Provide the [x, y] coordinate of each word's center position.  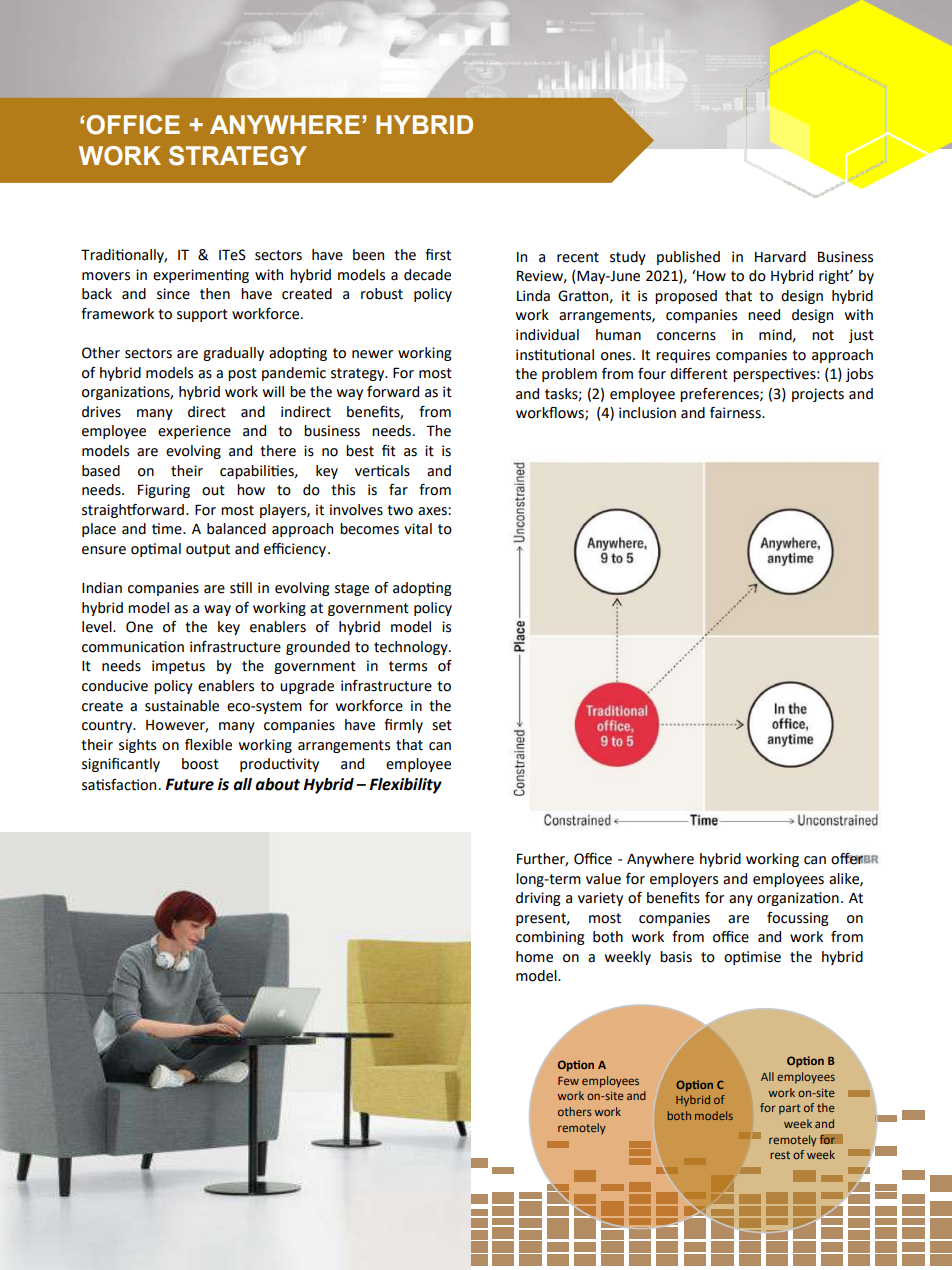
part [790, 1109]
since [173, 294]
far [398, 490]
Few [568, 1081]
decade [427, 275]
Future [189, 784]
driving [538, 899]
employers [684, 880]
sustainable [182, 706]
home [534, 957]
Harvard [780, 257]
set [442, 725]
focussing [798, 919]
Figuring [164, 491]
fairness [736, 412]
